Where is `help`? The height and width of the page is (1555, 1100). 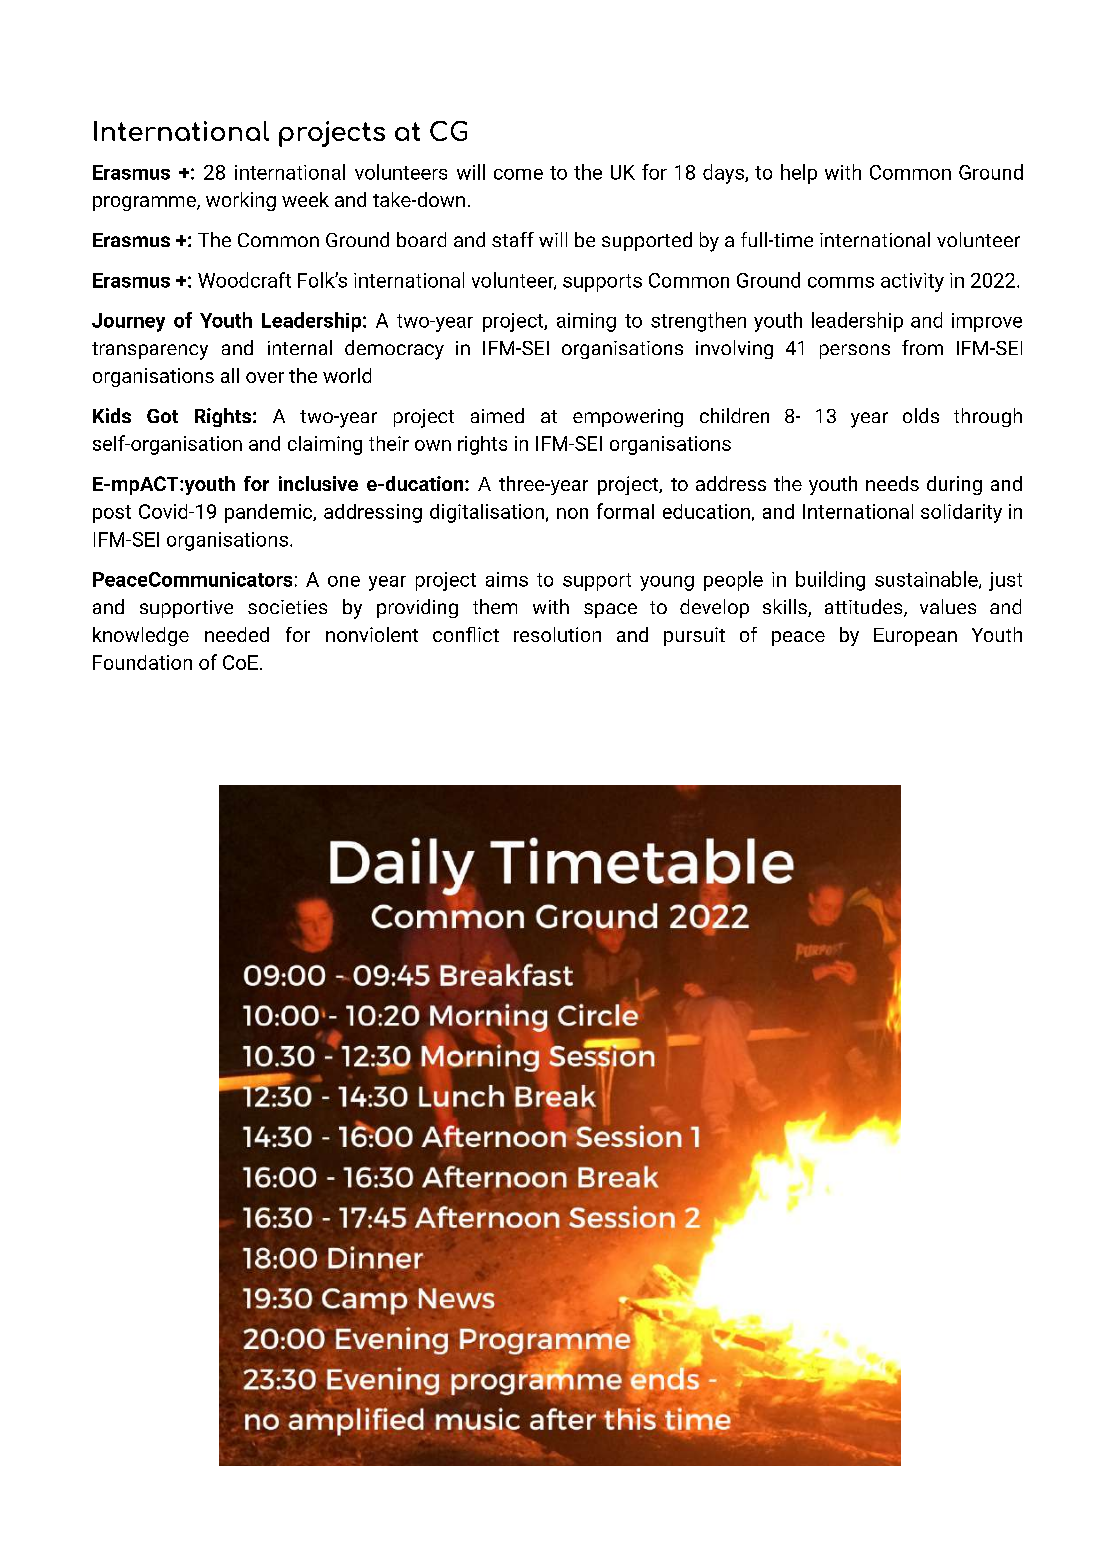
help is located at coordinates (799, 174).
